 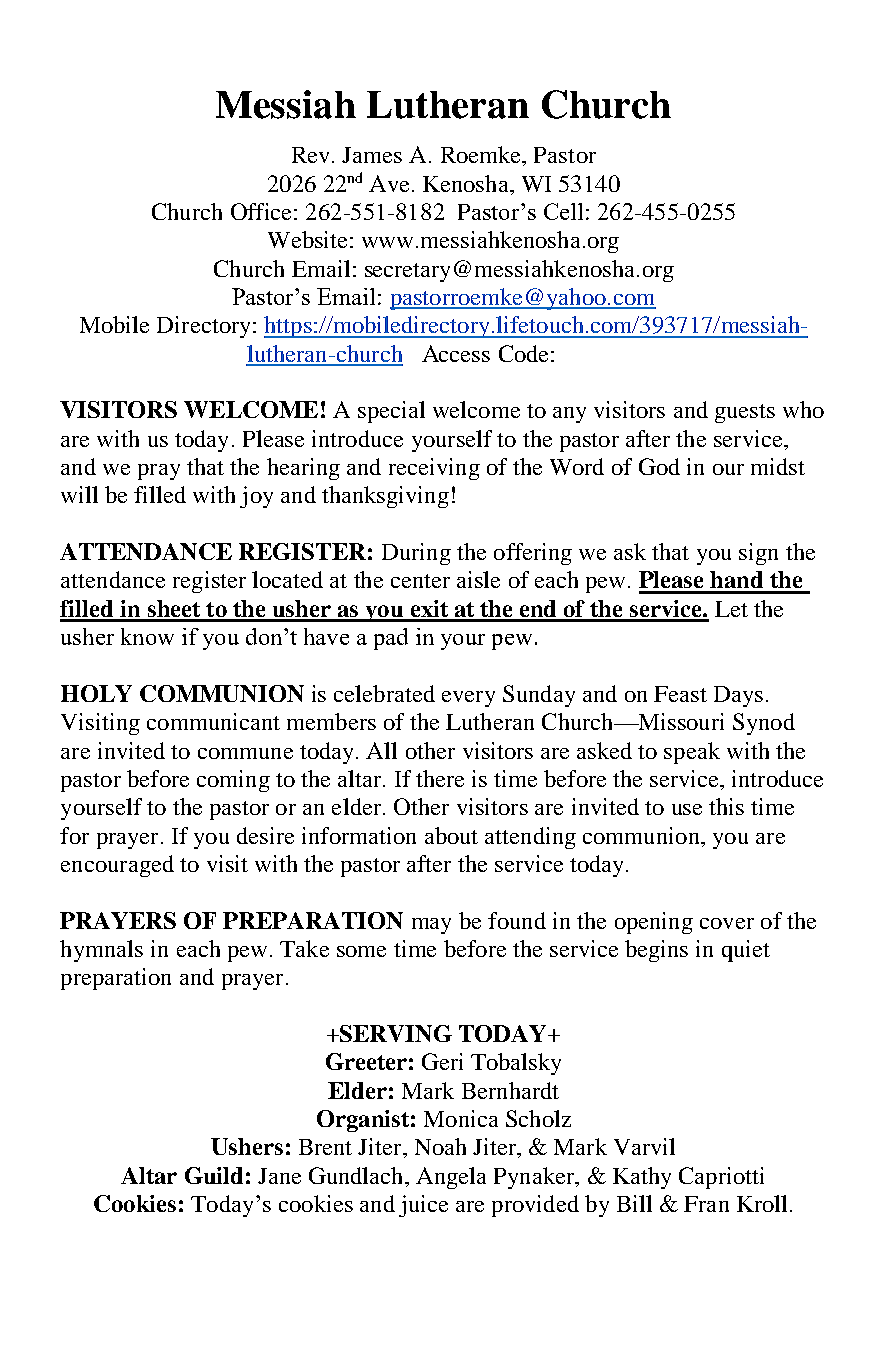 I want to click on Angela, so click(x=451, y=1178).
